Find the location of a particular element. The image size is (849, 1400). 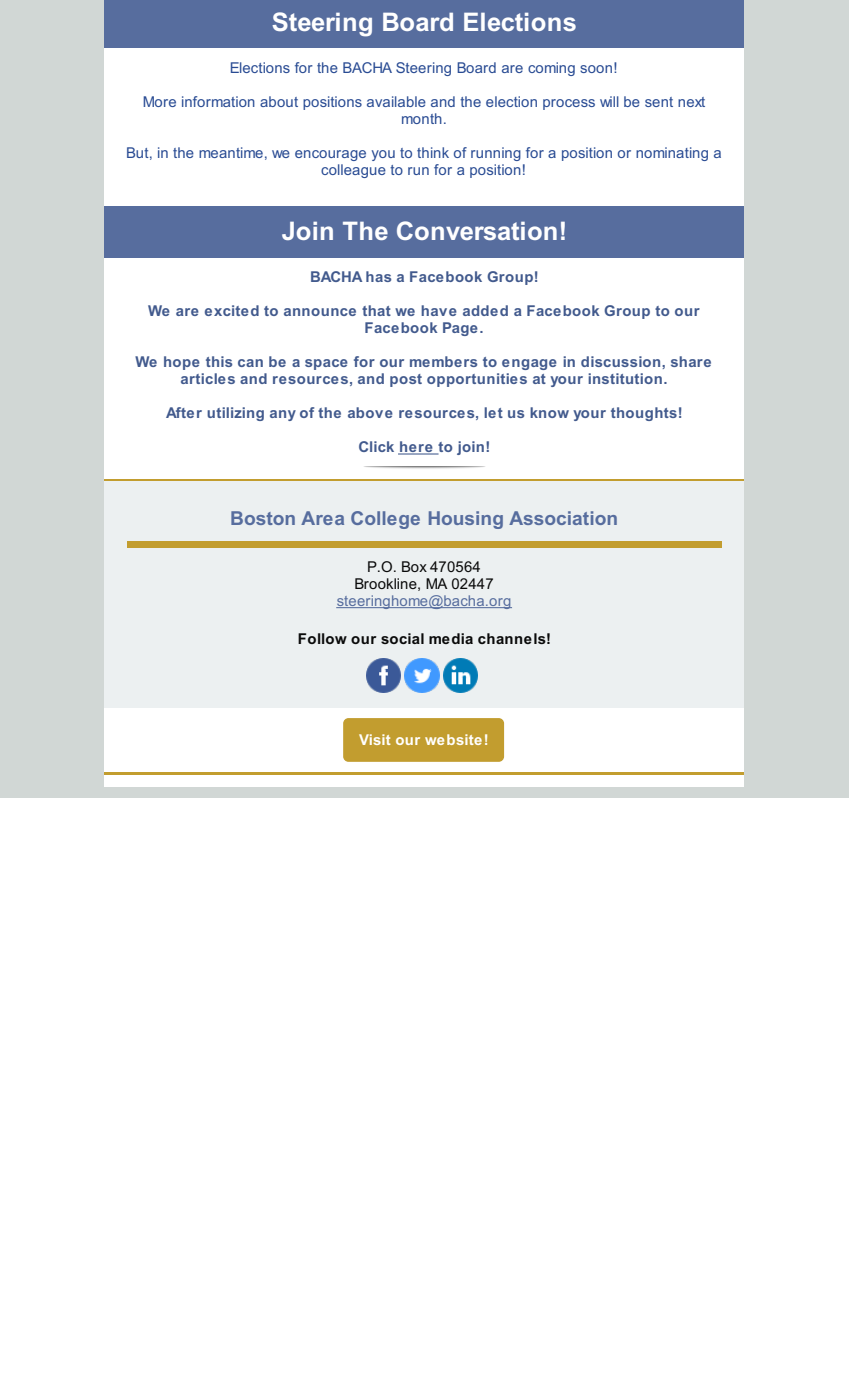

Box is located at coordinates (414, 566).
